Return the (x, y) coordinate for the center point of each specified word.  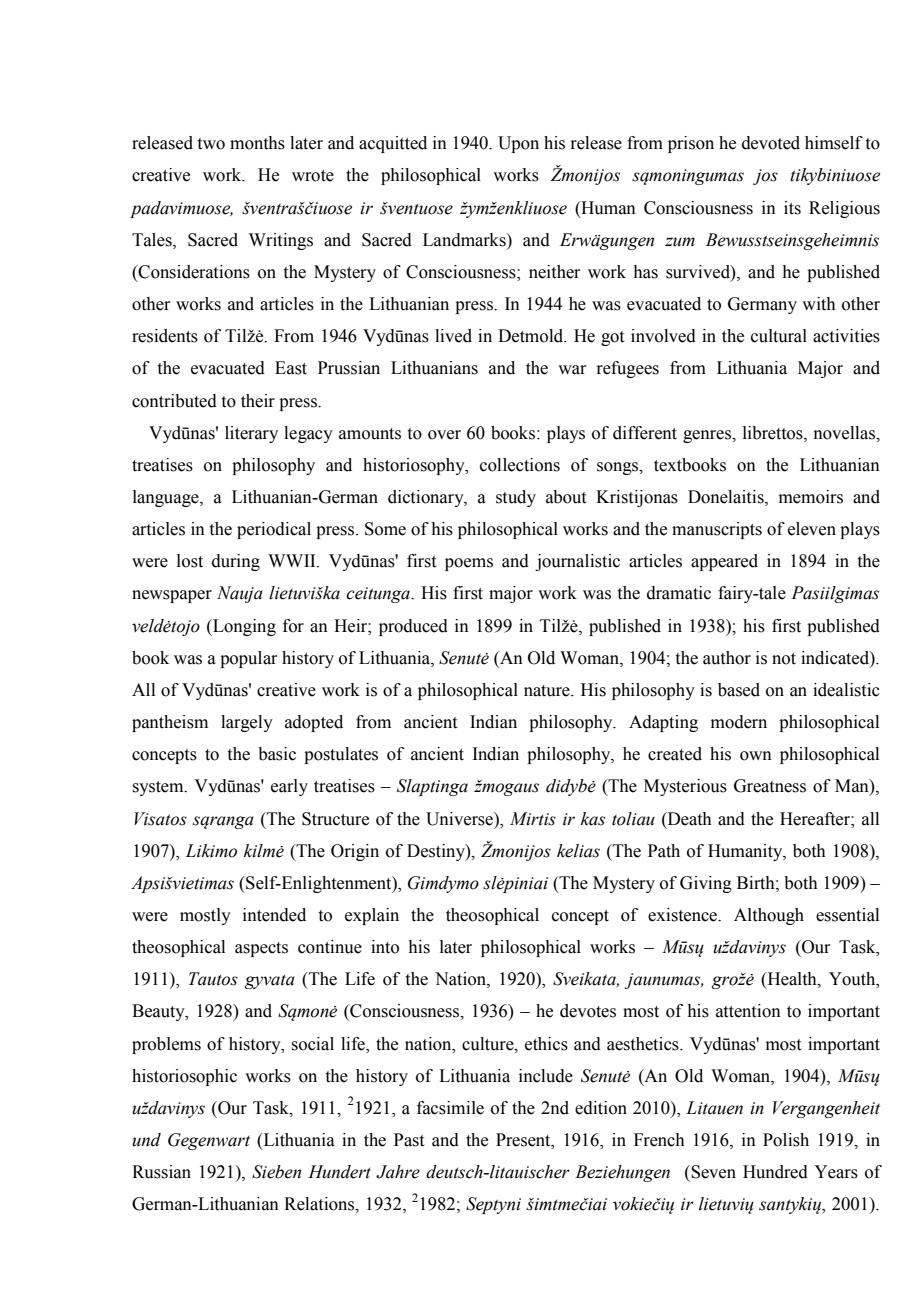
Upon (518, 144)
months (257, 143)
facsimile (450, 1108)
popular (248, 659)
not (784, 659)
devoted (771, 143)
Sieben (276, 1172)
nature (548, 691)
